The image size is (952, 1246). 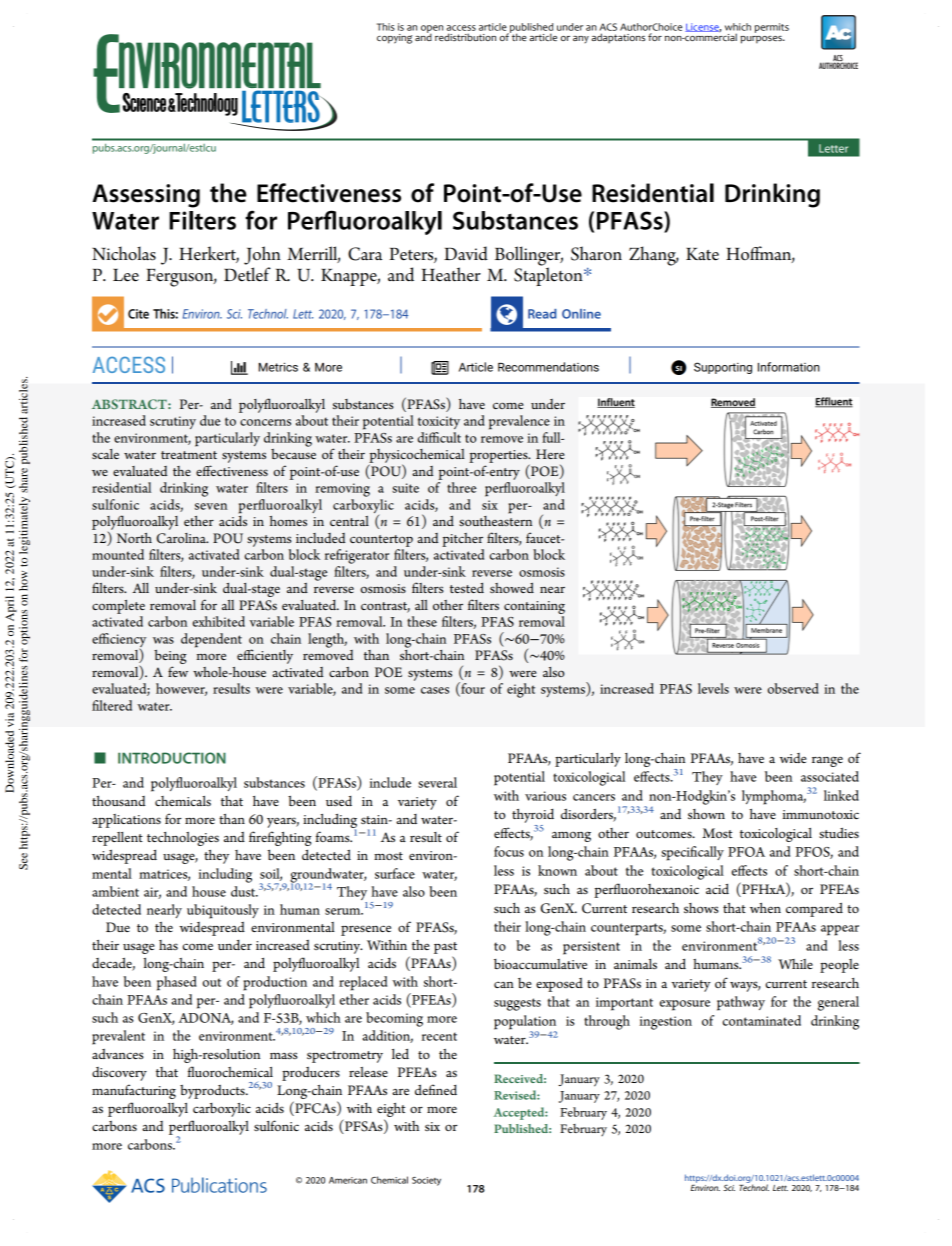 What do you see at coordinates (134, 1091) in the screenshot?
I see `manufacturing` at bounding box center [134, 1091].
